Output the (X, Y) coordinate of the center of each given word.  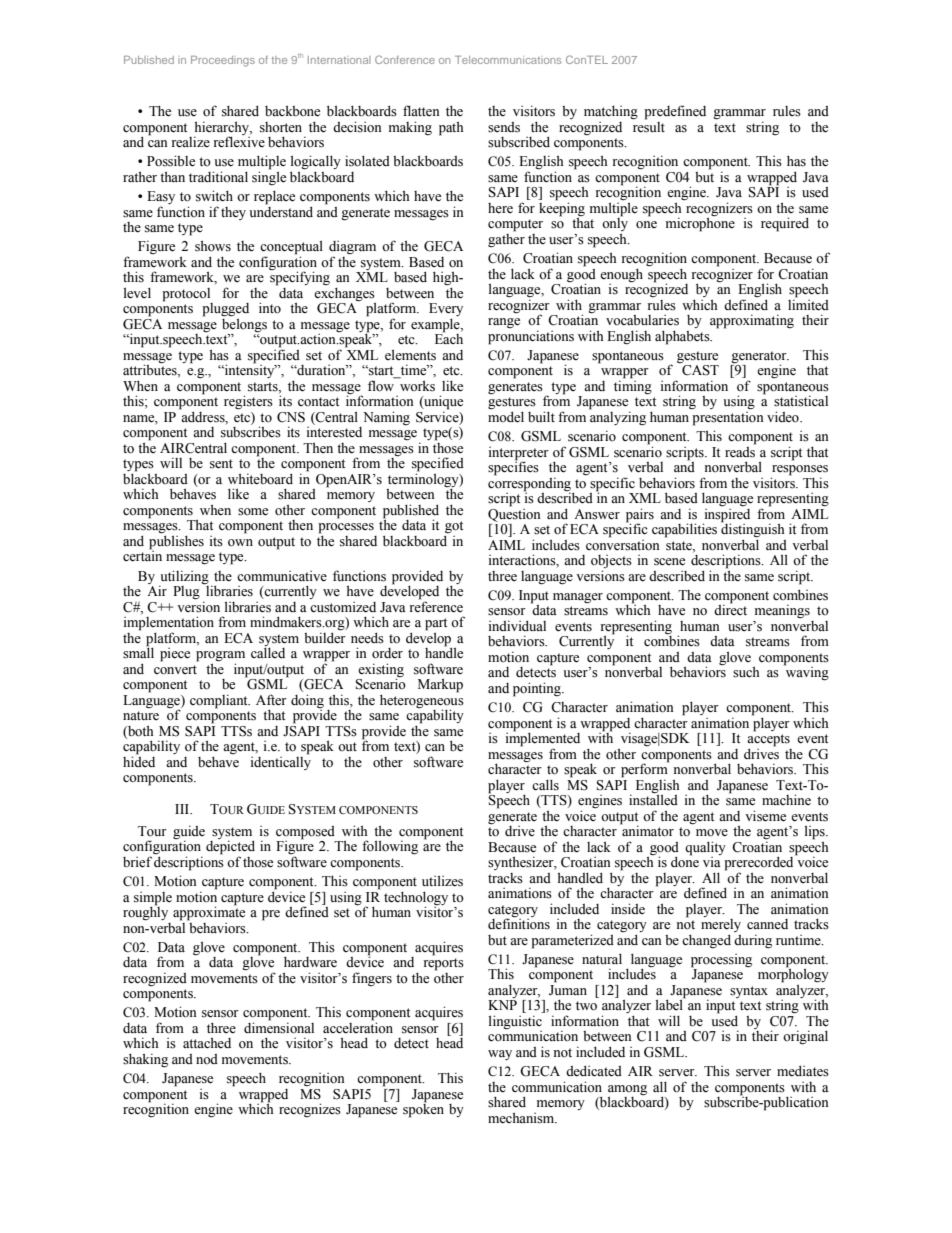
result (649, 126)
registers (248, 402)
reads (740, 451)
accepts (768, 741)
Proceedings (223, 61)
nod (207, 1059)
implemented (543, 739)
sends (504, 127)
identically (281, 762)
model (506, 416)
